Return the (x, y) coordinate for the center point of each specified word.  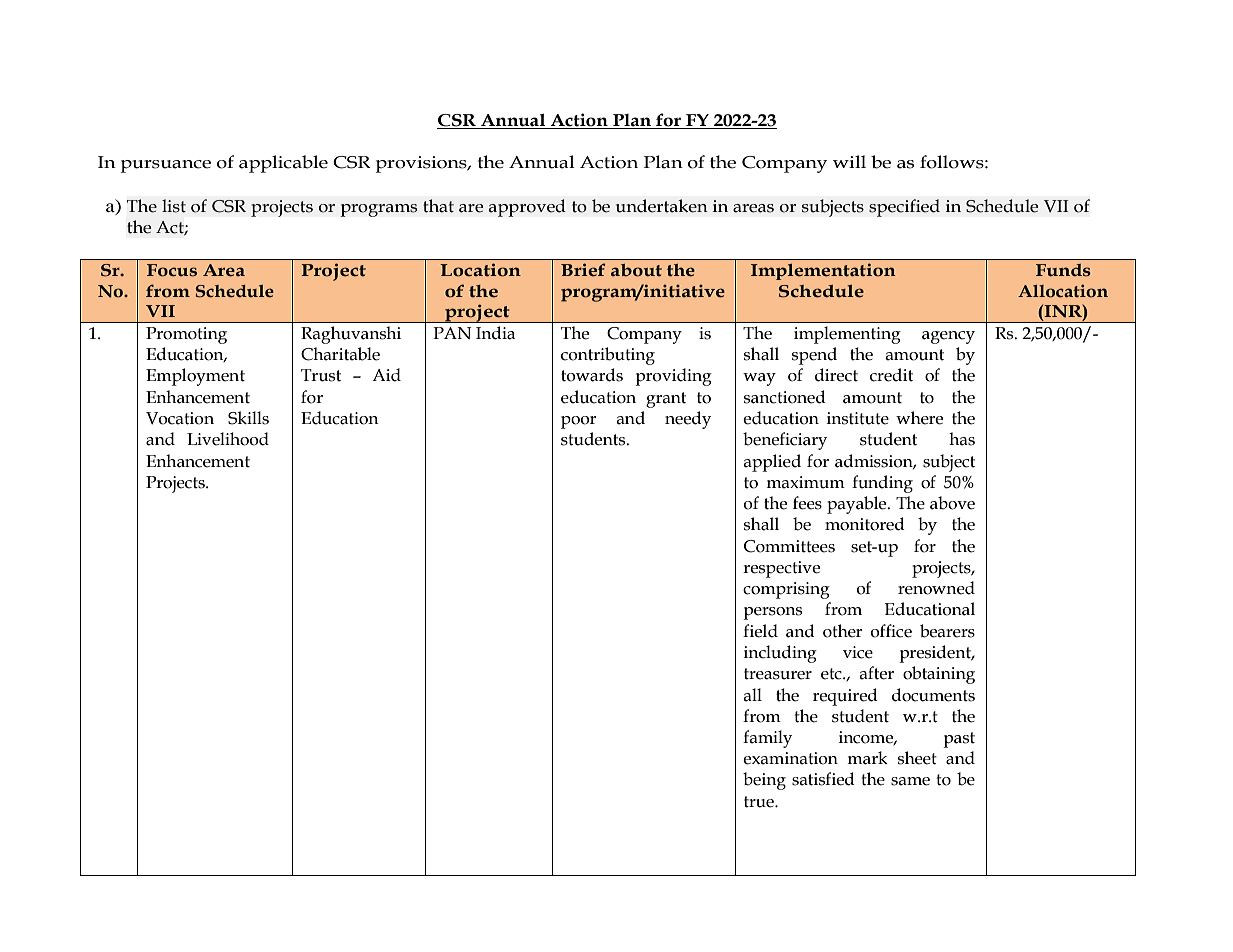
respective (781, 569)
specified (904, 208)
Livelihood (228, 439)
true (760, 802)
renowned (936, 588)
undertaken (662, 206)
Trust (321, 375)
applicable (283, 164)
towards (592, 375)
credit (891, 375)
